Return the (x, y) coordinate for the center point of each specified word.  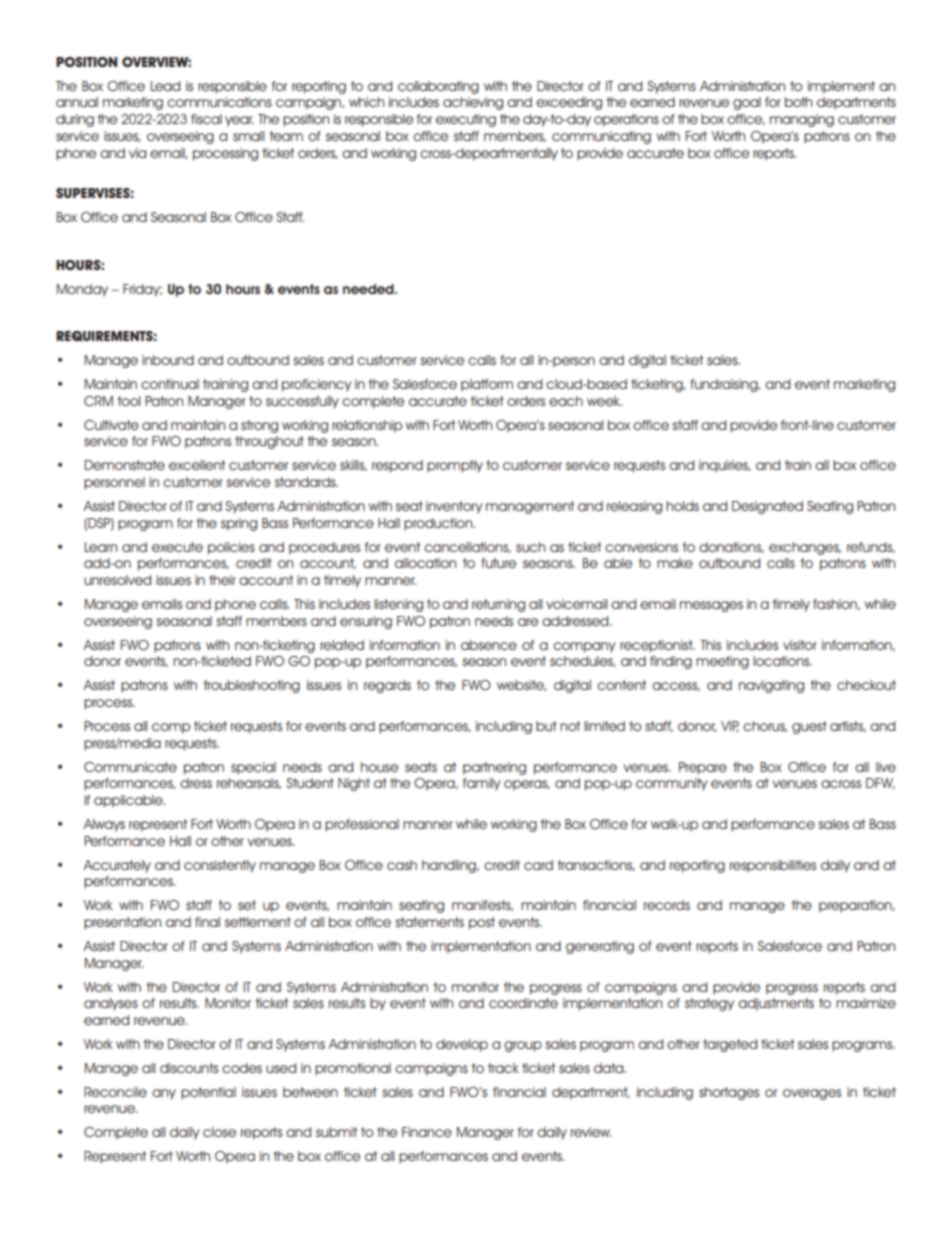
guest (809, 727)
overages (812, 1094)
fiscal (206, 119)
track (503, 1068)
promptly (455, 466)
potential (208, 1093)
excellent (197, 465)
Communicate (130, 767)
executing (466, 120)
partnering (494, 768)
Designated (767, 507)
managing (802, 120)
